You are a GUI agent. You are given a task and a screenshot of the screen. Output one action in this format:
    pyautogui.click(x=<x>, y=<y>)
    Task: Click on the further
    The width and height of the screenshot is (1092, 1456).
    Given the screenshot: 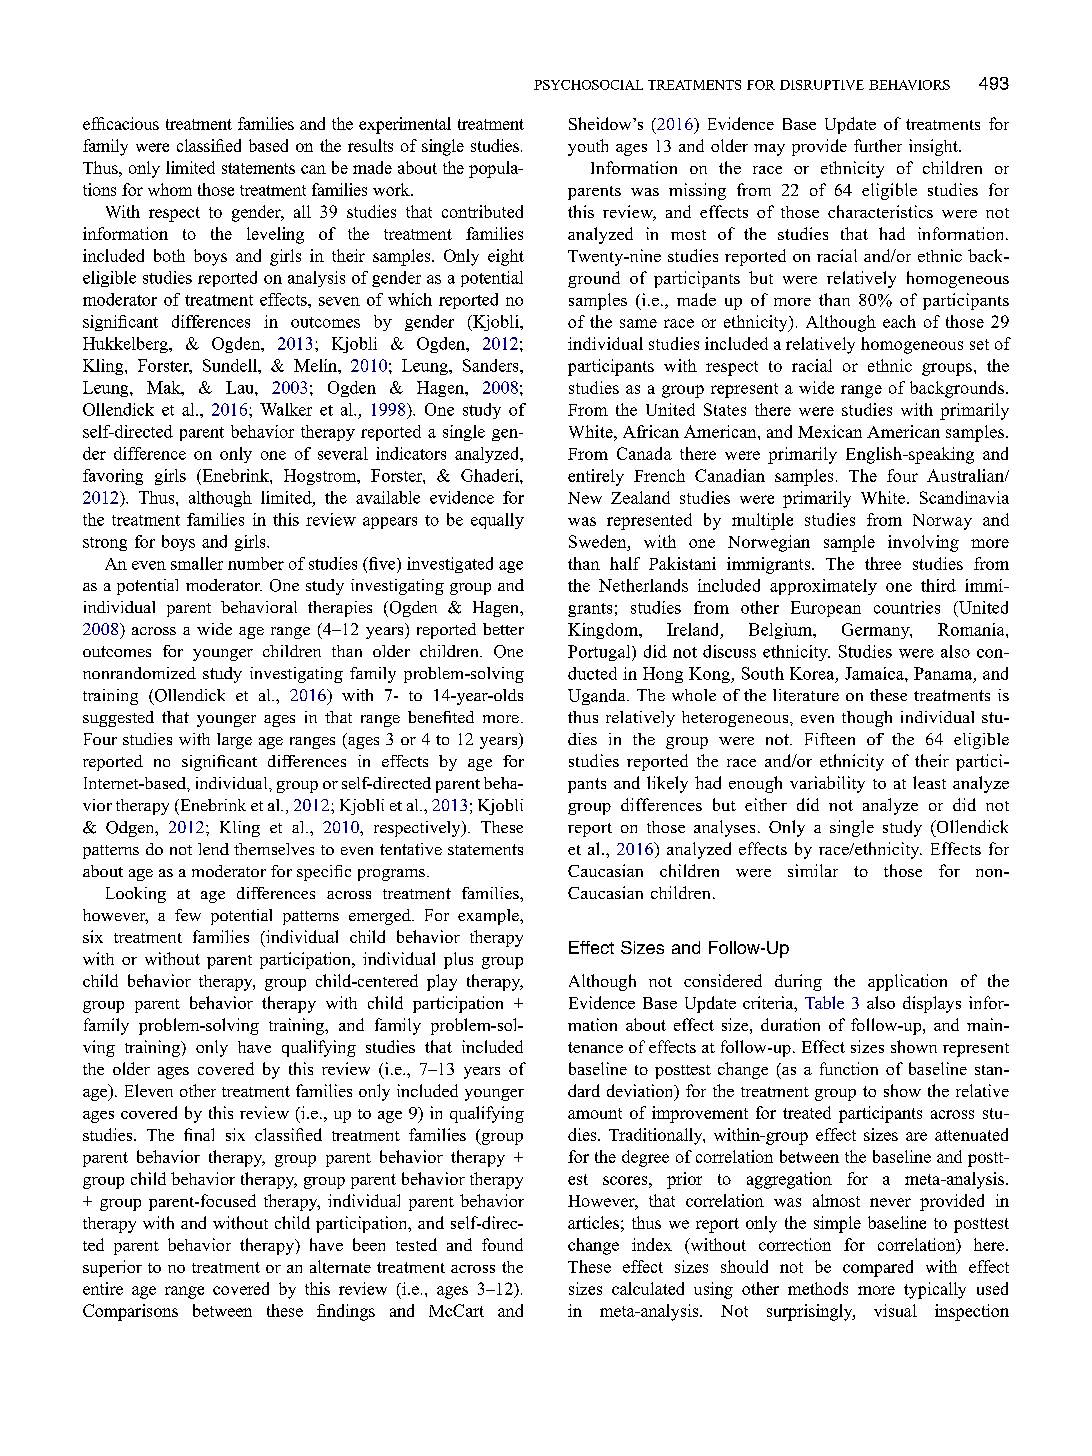 What is the action you would take?
    pyautogui.click(x=878, y=145)
